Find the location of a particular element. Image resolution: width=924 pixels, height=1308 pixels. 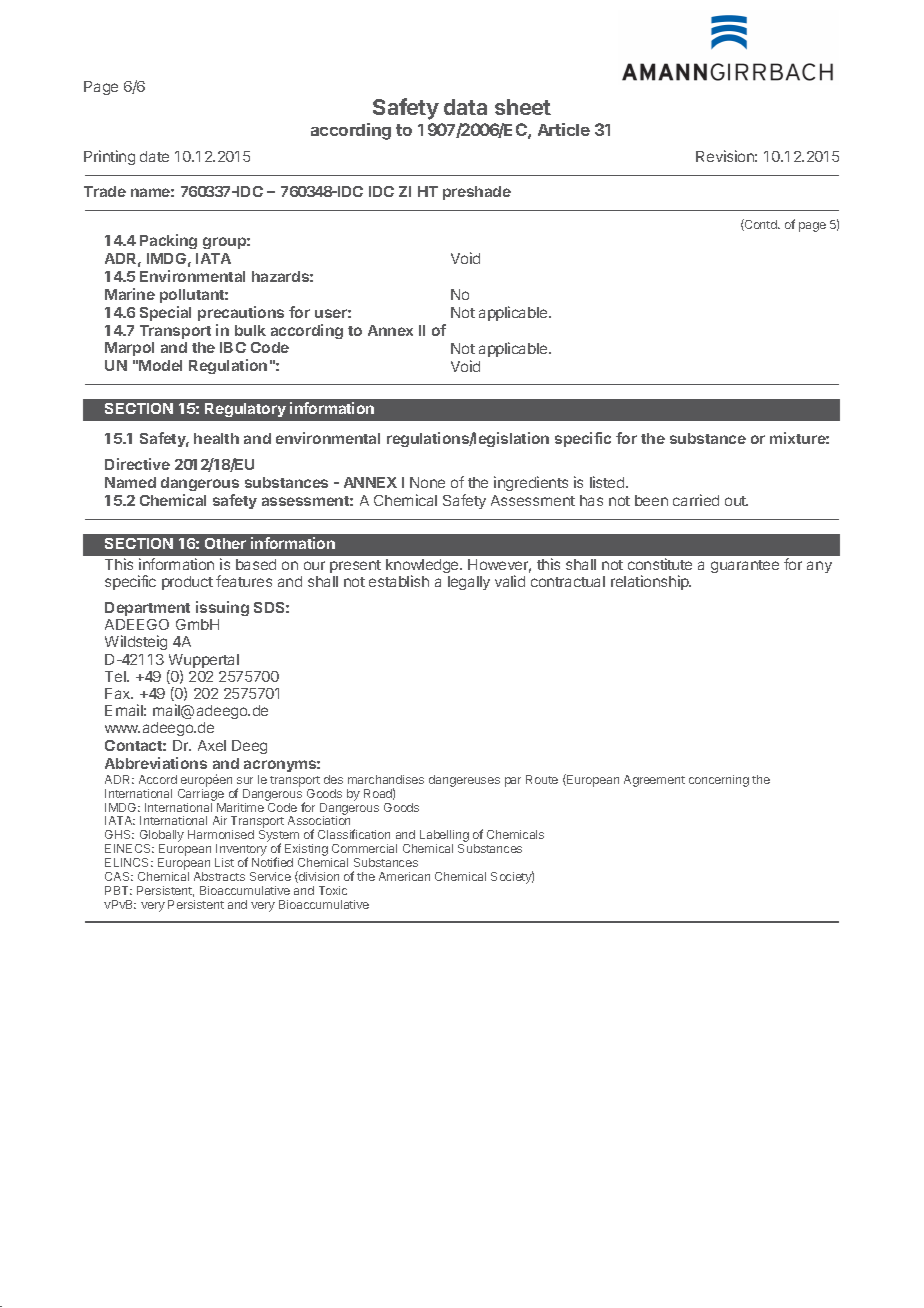

data is located at coordinates (465, 107).
